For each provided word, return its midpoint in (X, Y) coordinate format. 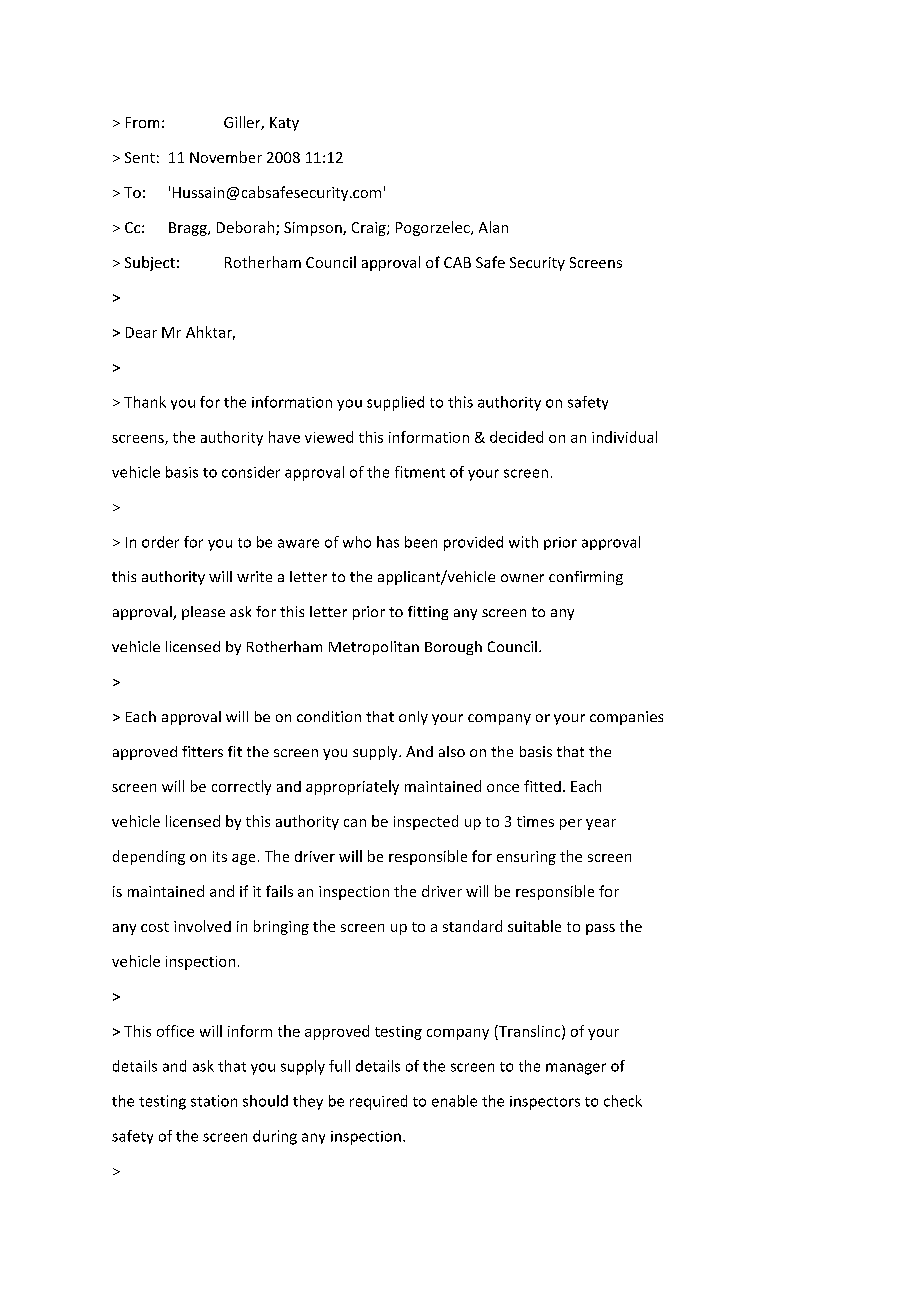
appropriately (352, 787)
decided (516, 437)
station (214, 1101)
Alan (493, 227)
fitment (420, 472)
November (226, 157)
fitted (542, 786)
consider (251, 472)
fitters (202, 751)
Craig (370, 229)
